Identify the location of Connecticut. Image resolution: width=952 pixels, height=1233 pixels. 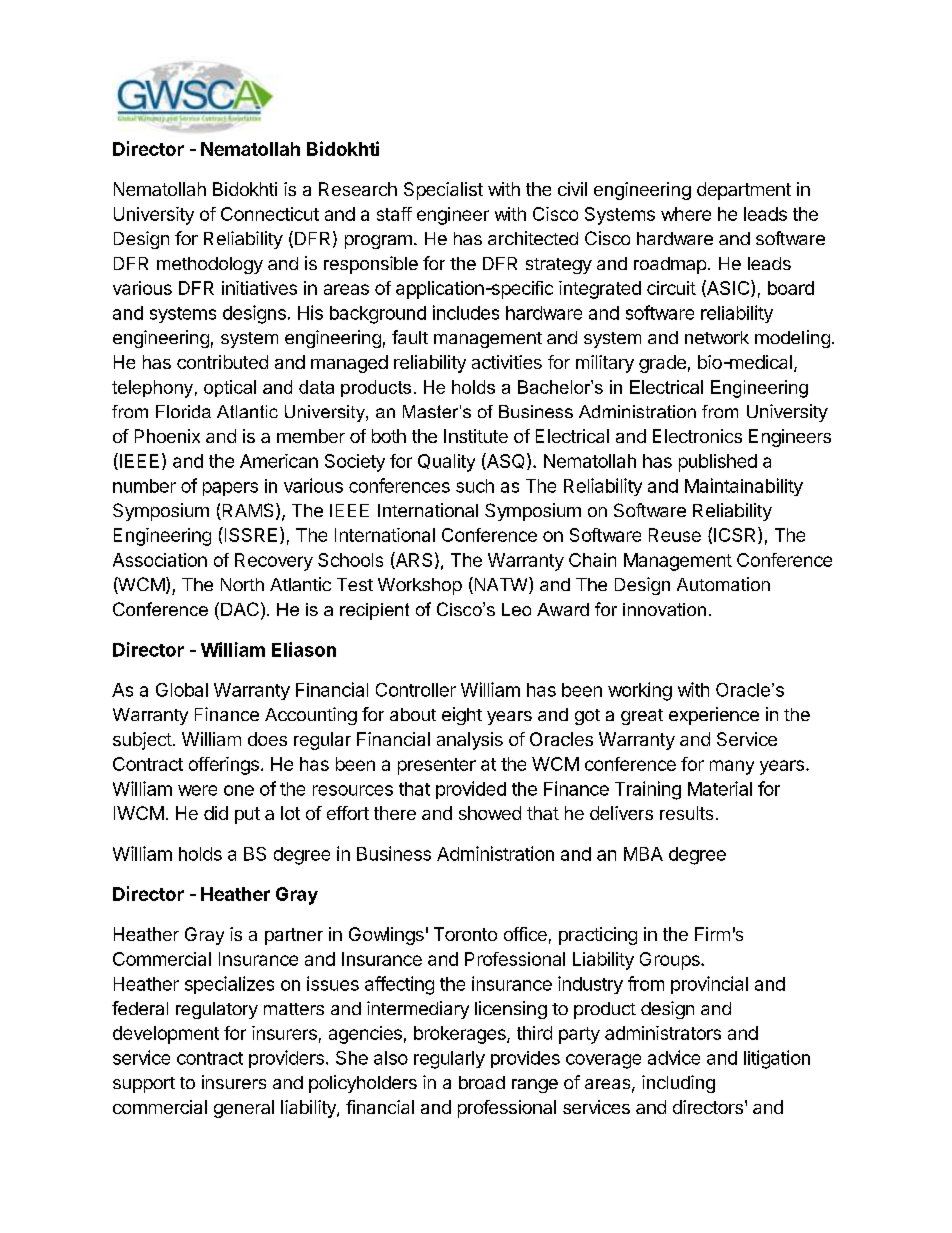
(270, 214).
